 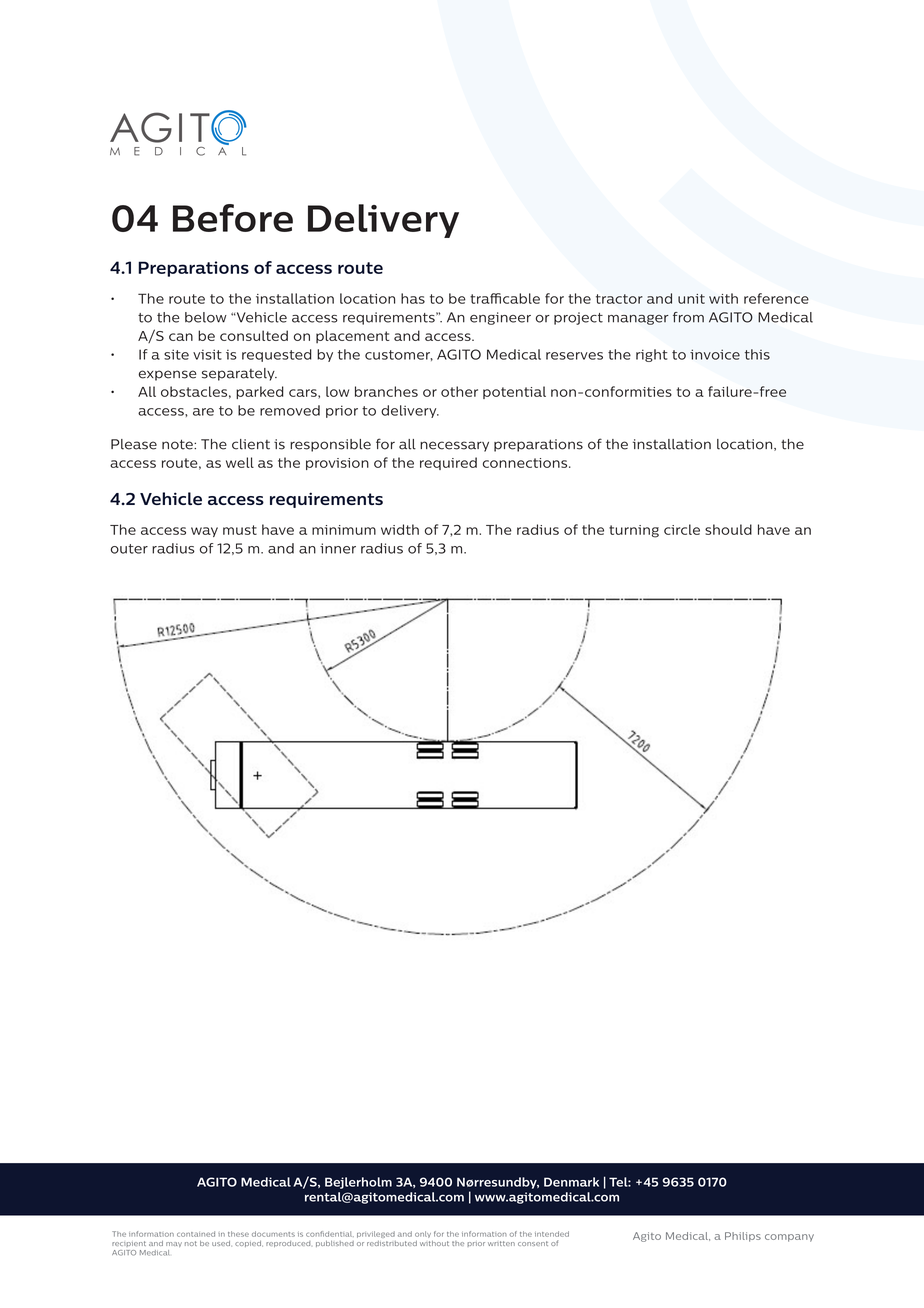 What do you see at coordinates (400, 529) in the screenshot?
I see `width` at bounding box center [400, 529].
